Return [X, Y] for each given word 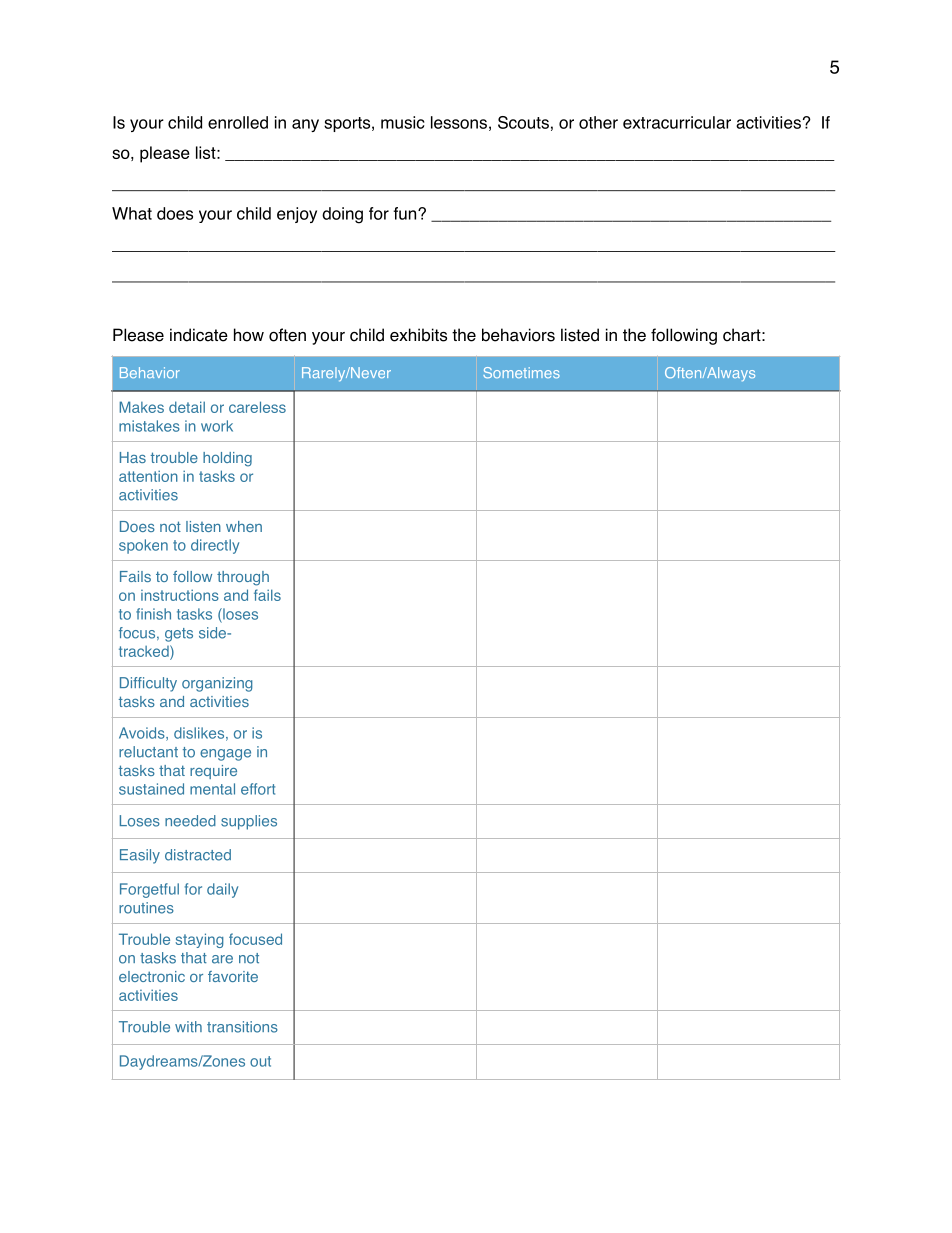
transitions [242, 1027]
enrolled [238, 122]
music [403, 122]
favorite [233, 976]
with [188, 1026]
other [598, 122]
